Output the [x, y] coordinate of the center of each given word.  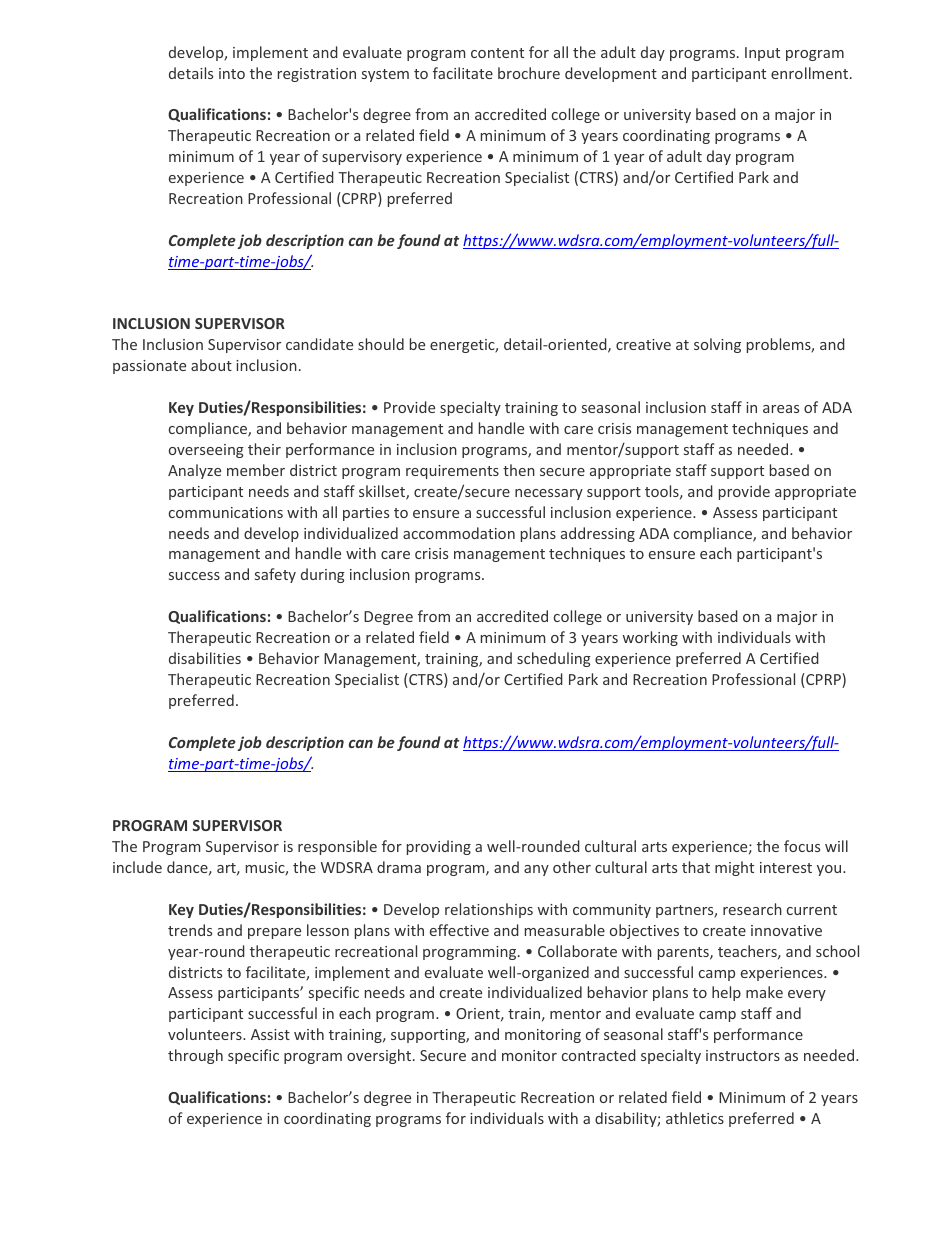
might [734, 868]
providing [439, 847]
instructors [743, 1055]
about [211, 365]
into [232, 73]
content [497, 53]
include [137, 867]
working [650, 638]
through [195, 1056]
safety [275, 575]
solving [717, 345]
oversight [380, 1056]
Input [762, 54]
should [381, 344]
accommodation [459, 533]
